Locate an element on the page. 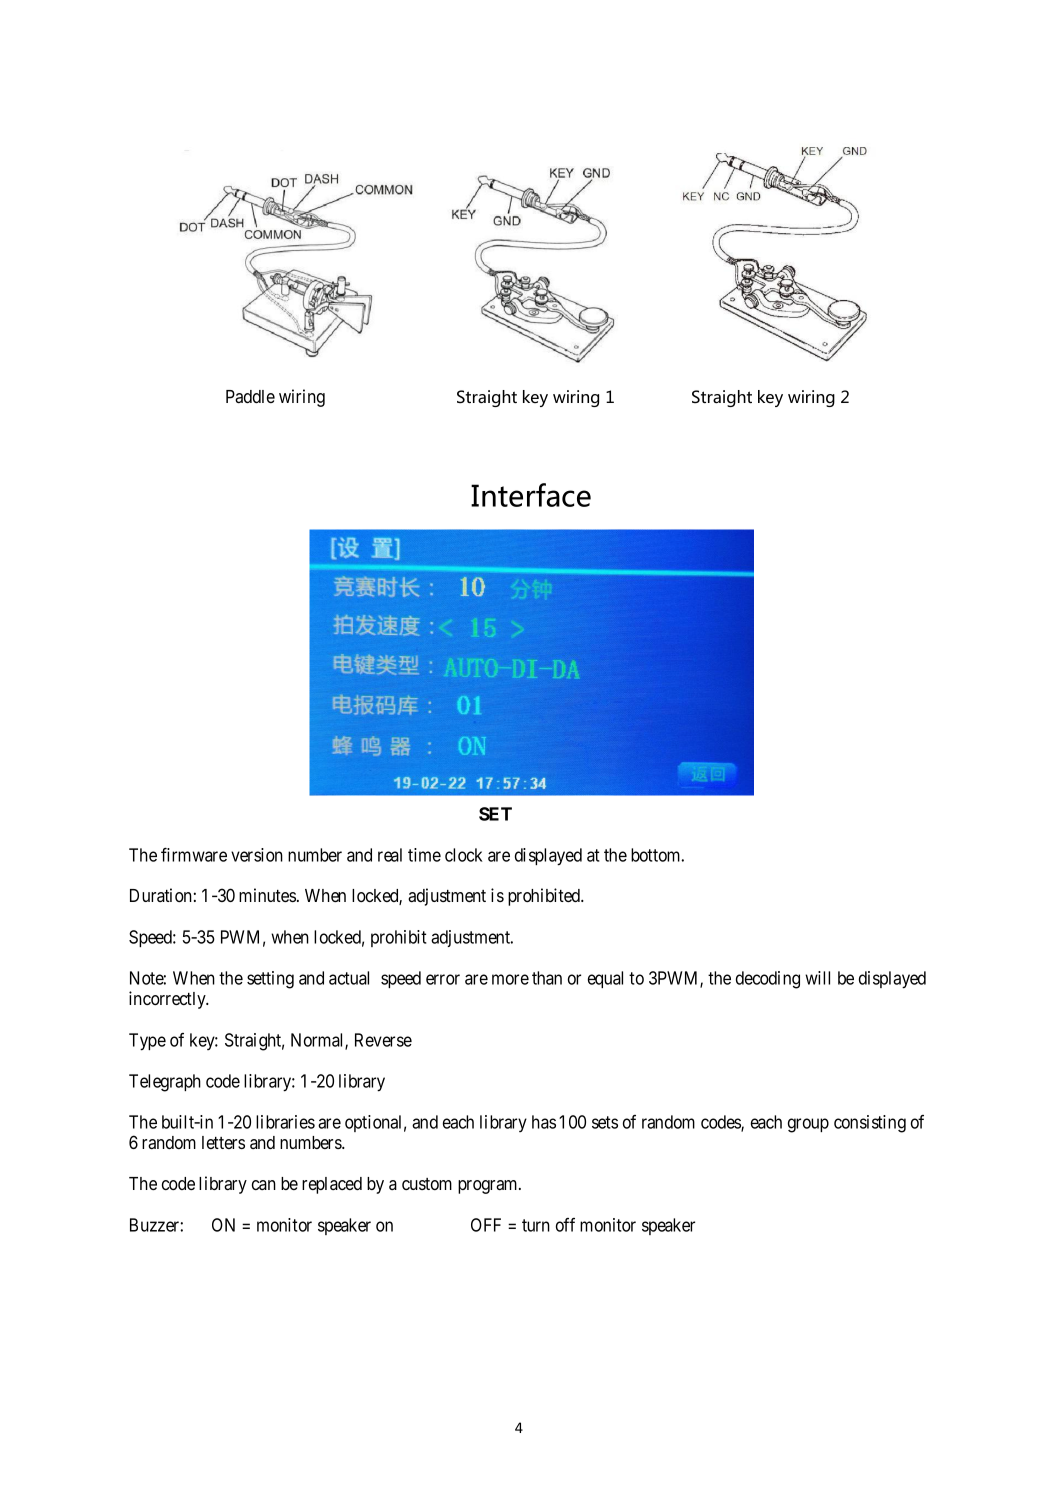  time is located at coordinates (424, 855).
